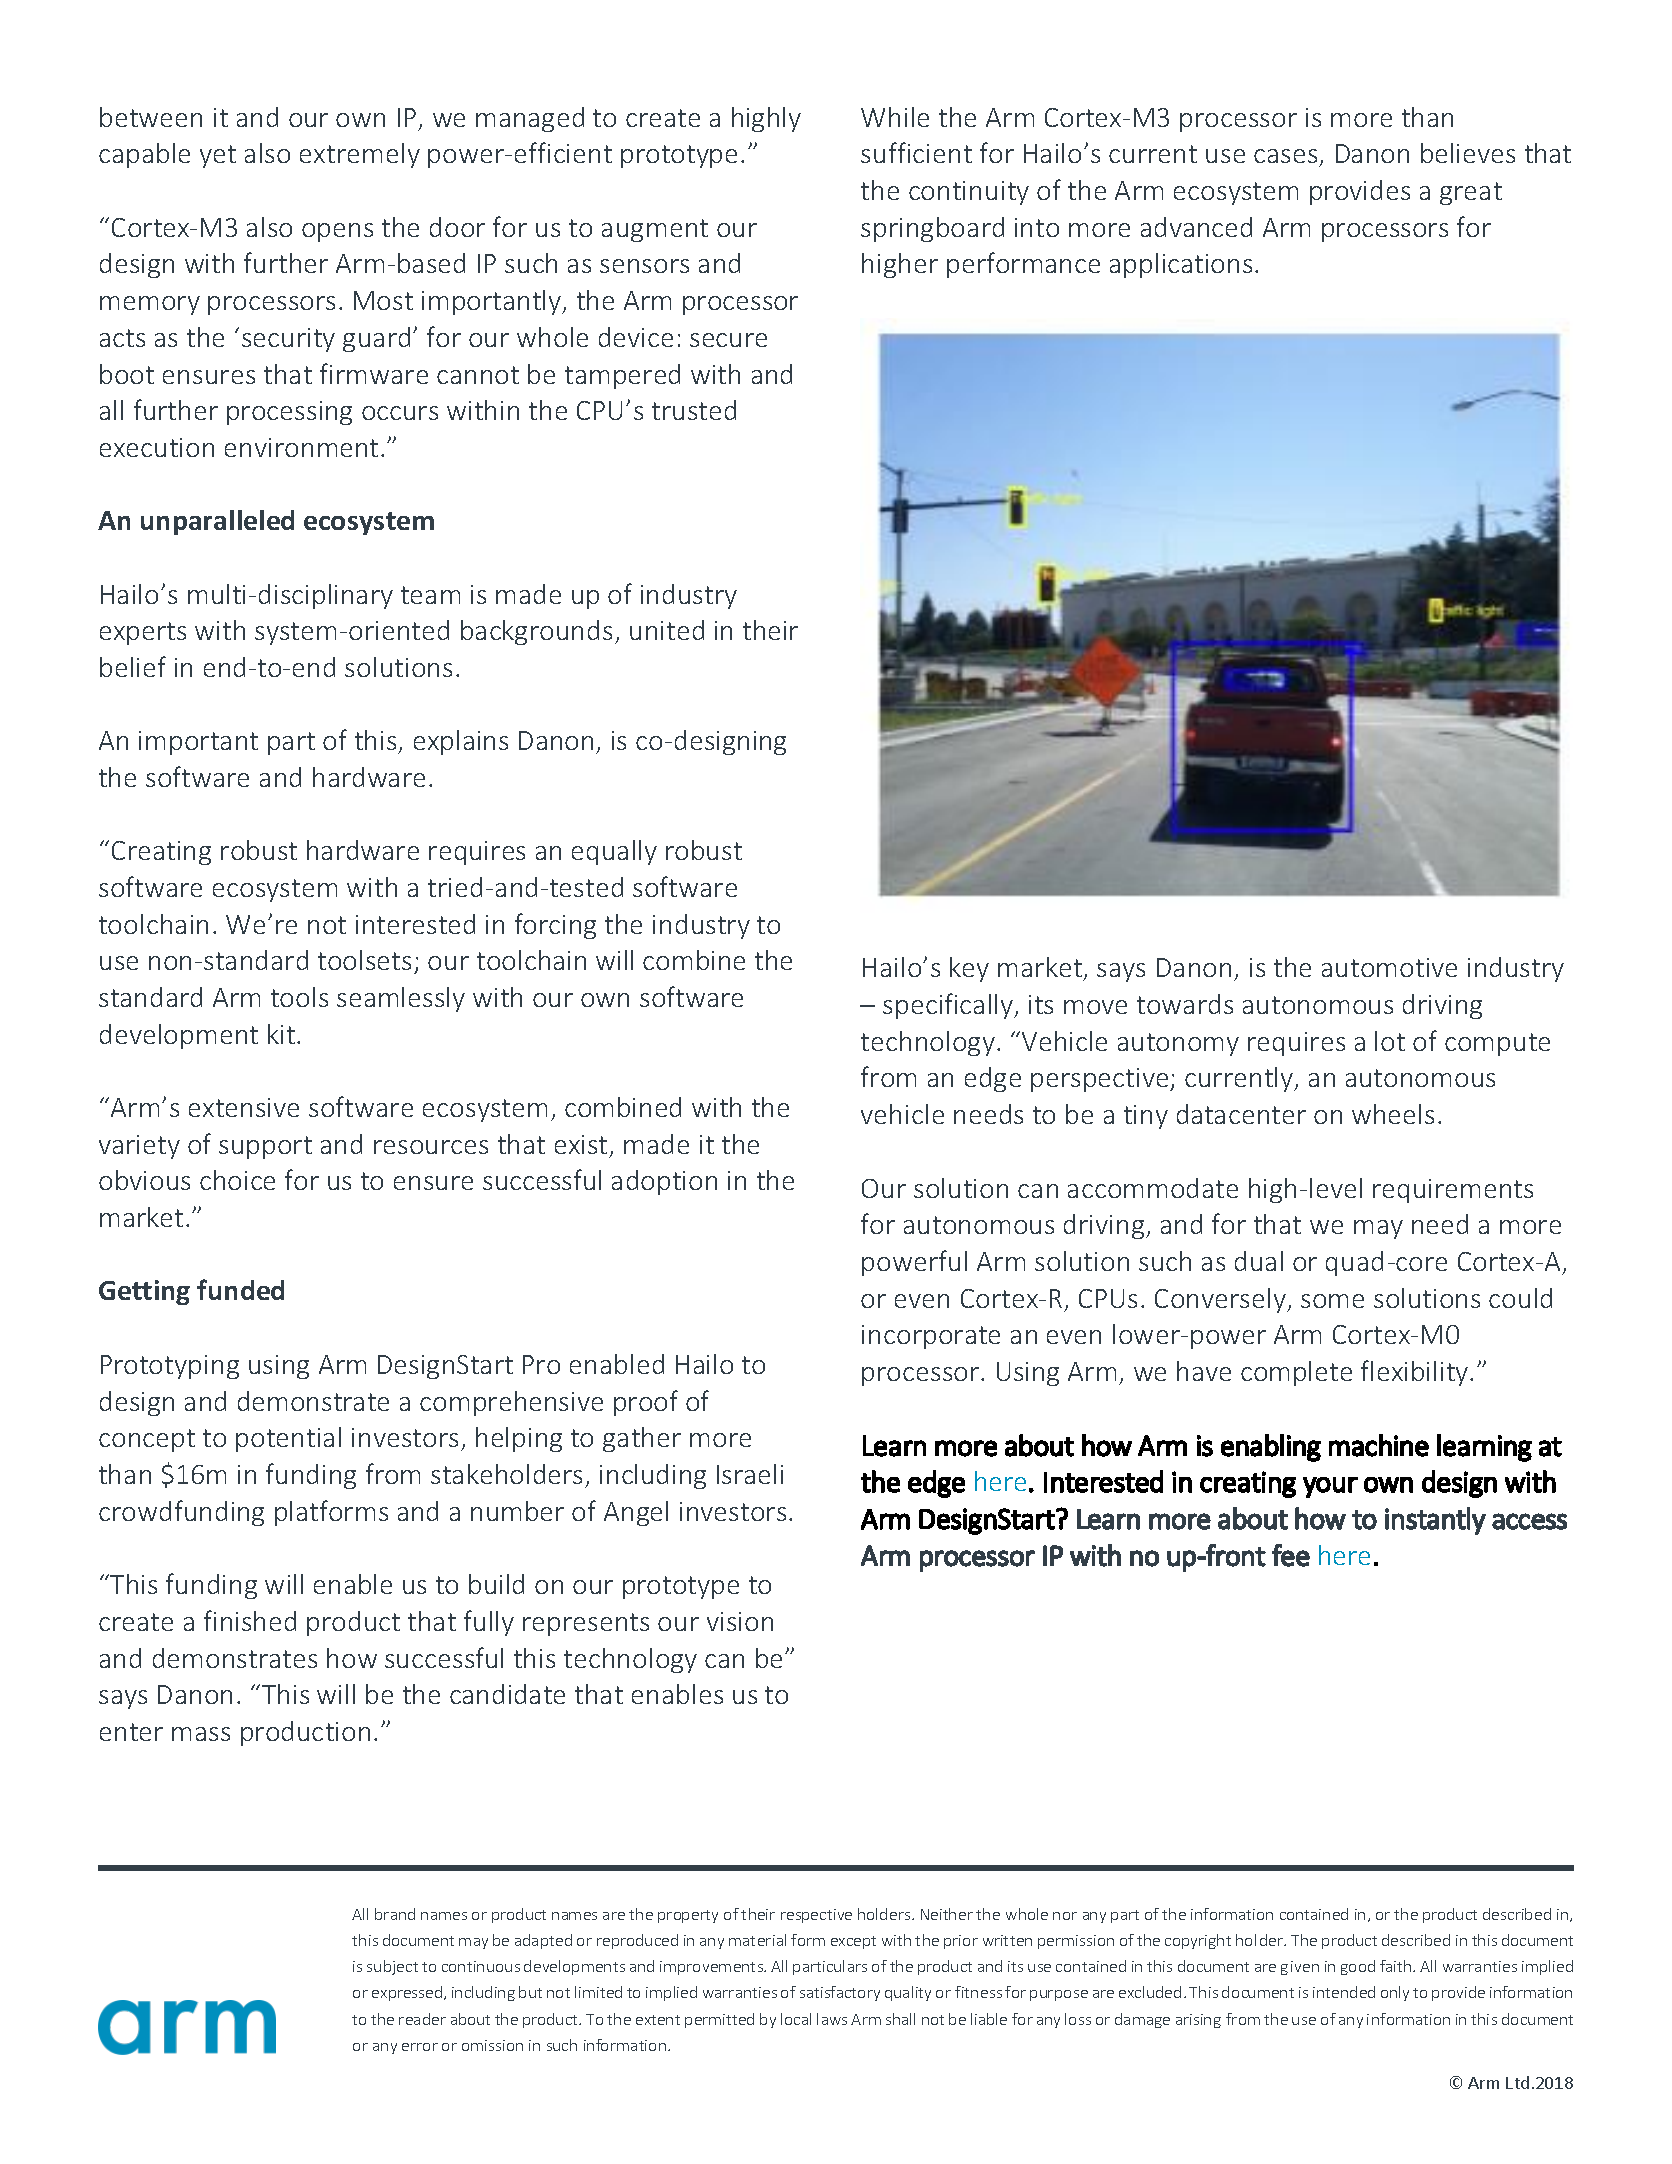 Image resolution: width=1672 pixels, height=2164 pixels. Describe the element at coordinates (750, 1474) in the screenshot. I see `Israeli` at that location.
